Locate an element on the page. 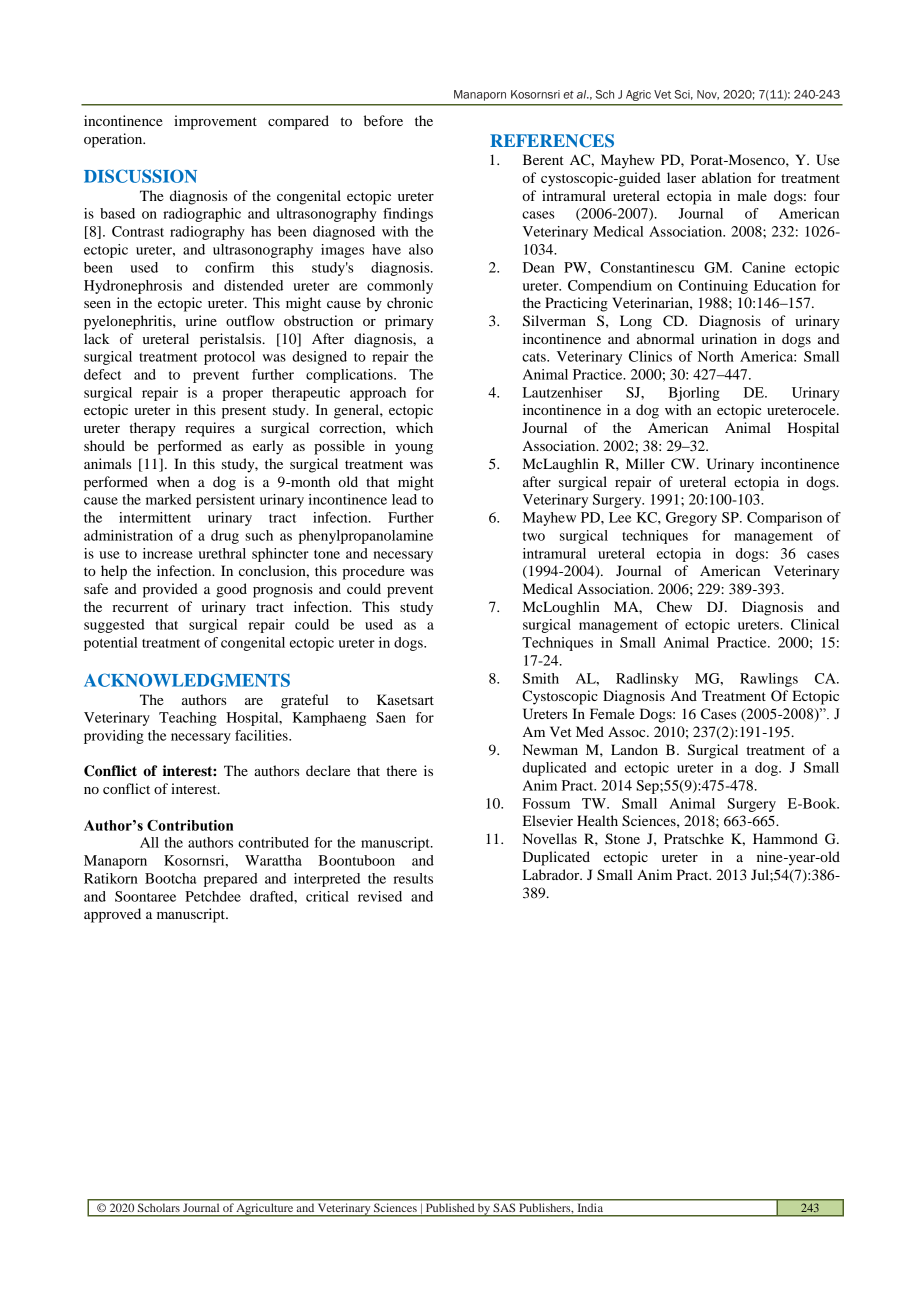 The image size is (924, 1308). results is located at coordinates (413, 878).
